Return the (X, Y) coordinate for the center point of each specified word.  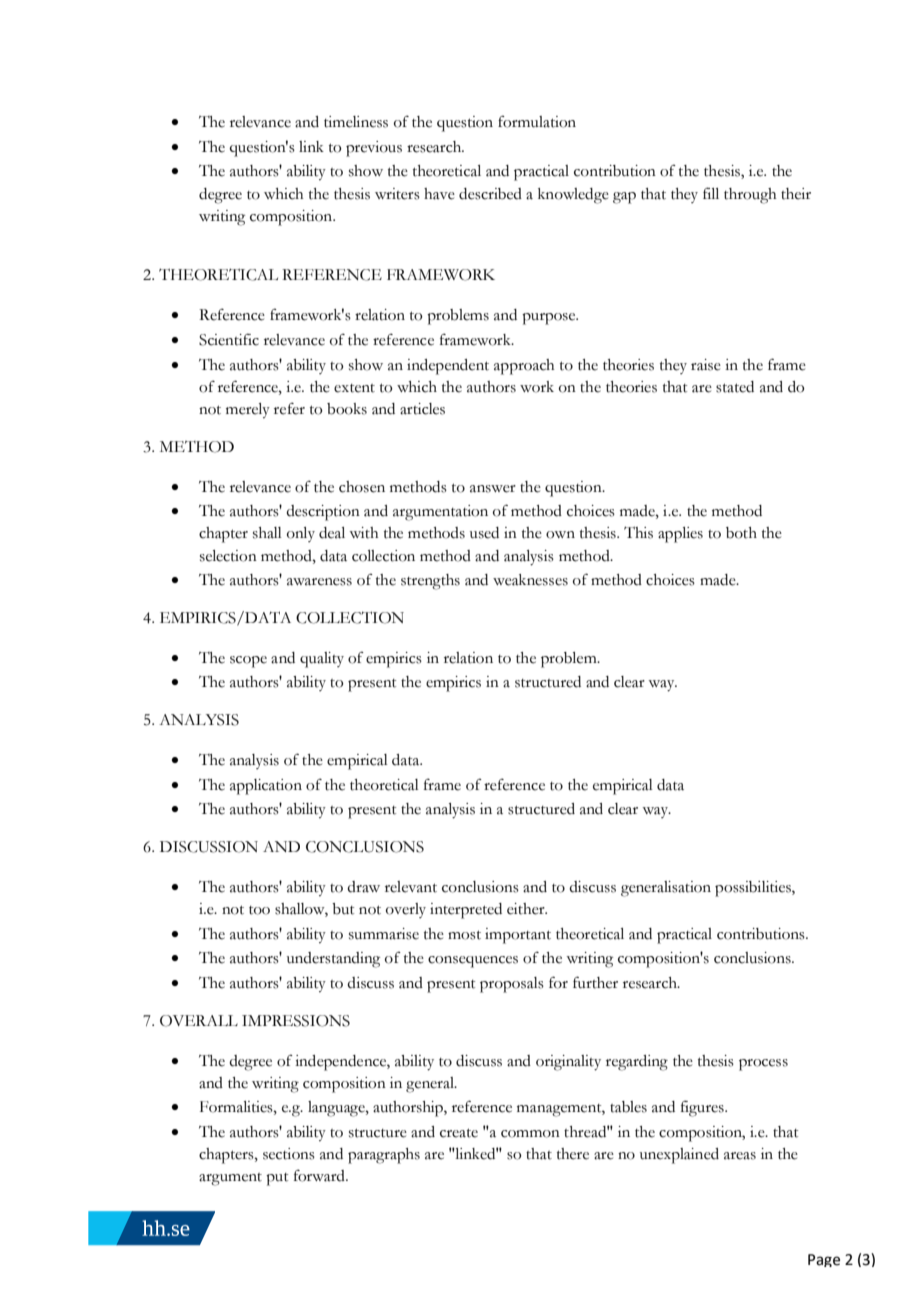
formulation (537, 121)
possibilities (754, 889)
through (750, 196)
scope (248, 662)
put (277, 1179)
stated (735, 387)
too (259, 910)
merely (248, 410)
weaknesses (530, 580)
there (573, 1154)
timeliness (356, 122)
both (741, 533)
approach (524, 367)
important (518, 936)
